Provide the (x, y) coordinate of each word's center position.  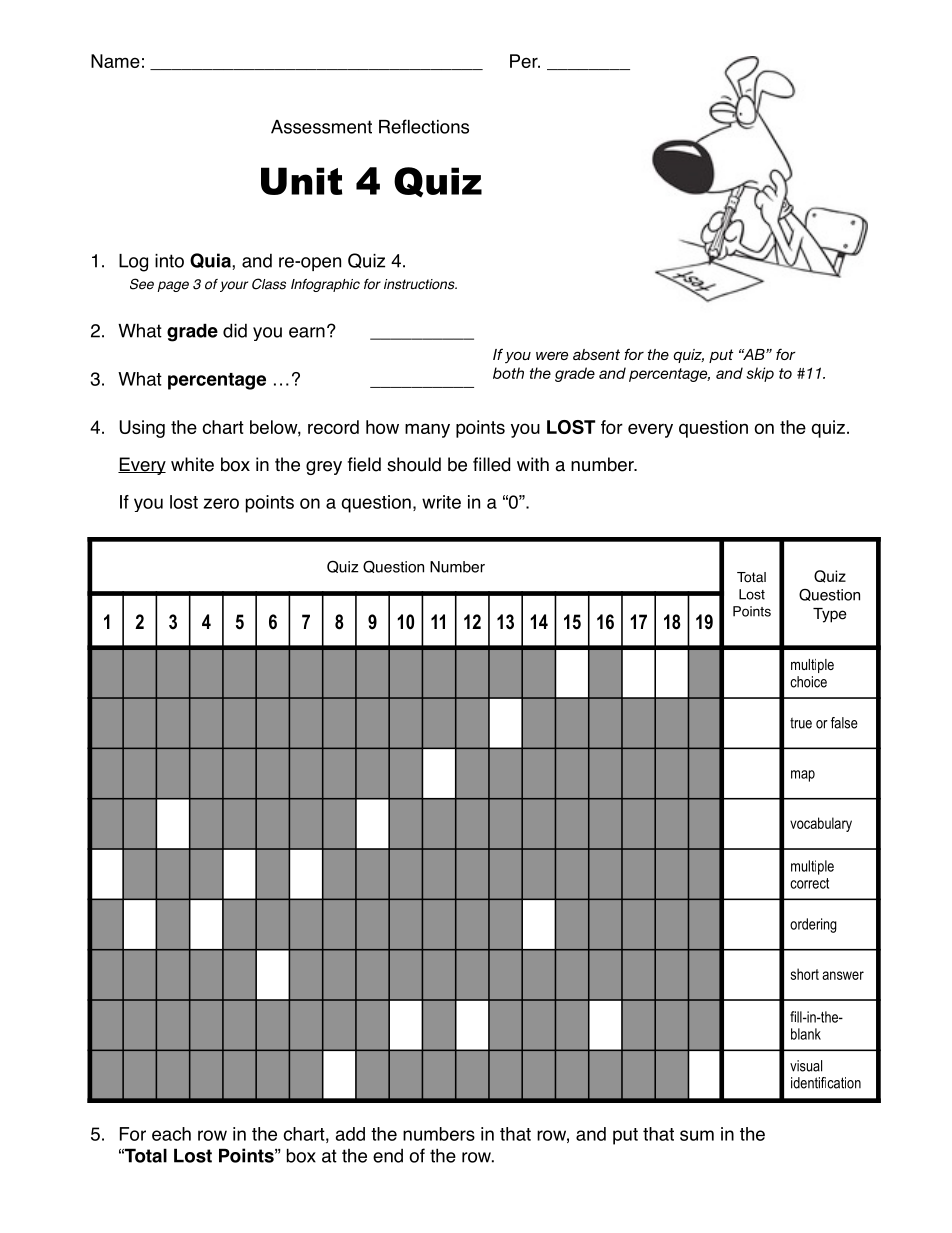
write (441, 502)
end (388, 1156)
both (508, 373)
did (235, 330)
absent (596, 354)
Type (830, 615)
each (171, 1134)
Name (115, 61)
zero (221, 503)
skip (760, 374)
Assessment (321, 127)
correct (809, 883)
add (350, 1134)
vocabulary (821, 824)
